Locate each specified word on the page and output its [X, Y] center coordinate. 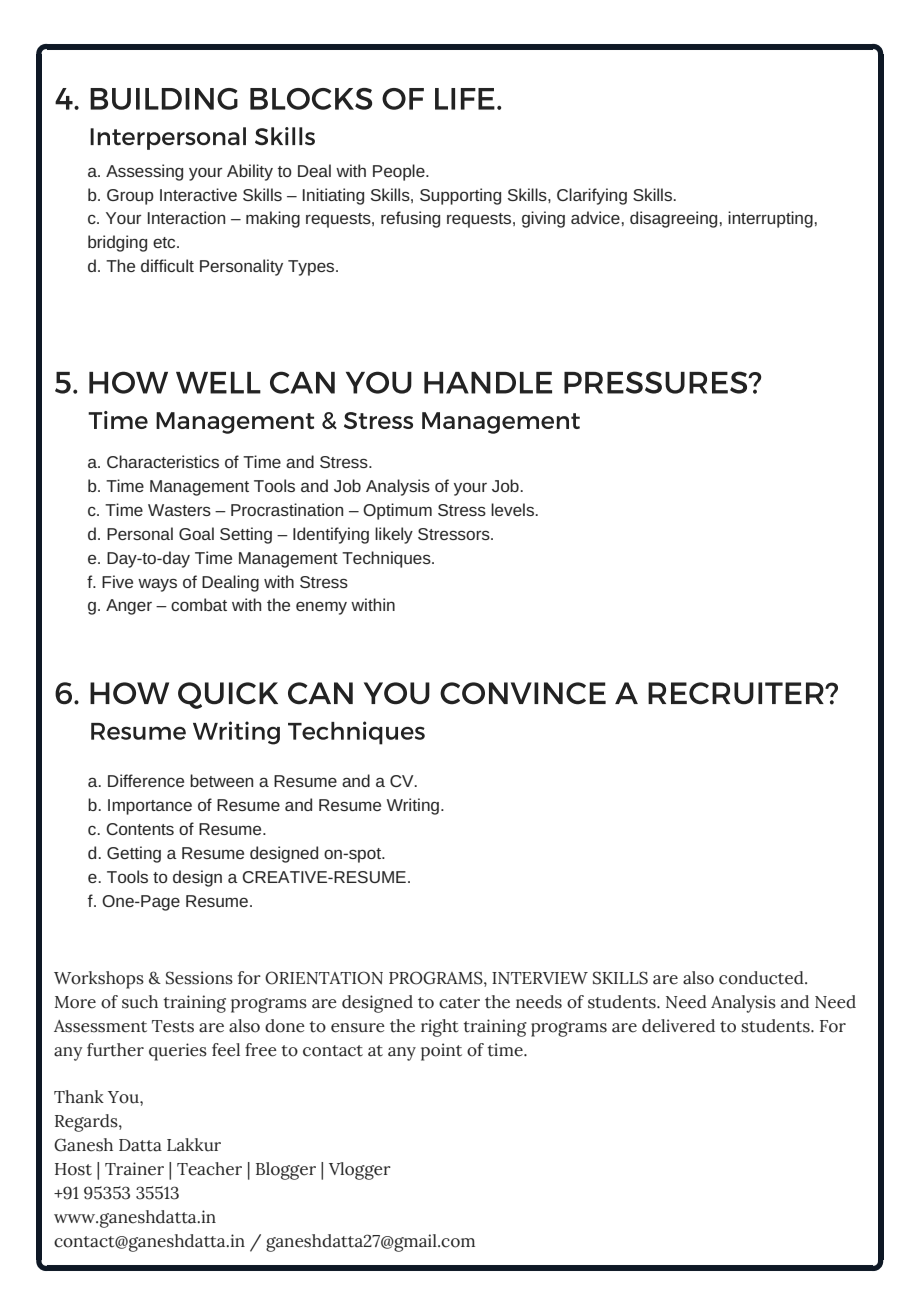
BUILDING [164, 99]
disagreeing [673, 219]
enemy [321, 608]
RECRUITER [737, 693]
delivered [678, 1026]
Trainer [134, 1169]
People [400, 172]
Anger [129, 607]
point [441, 1052]
